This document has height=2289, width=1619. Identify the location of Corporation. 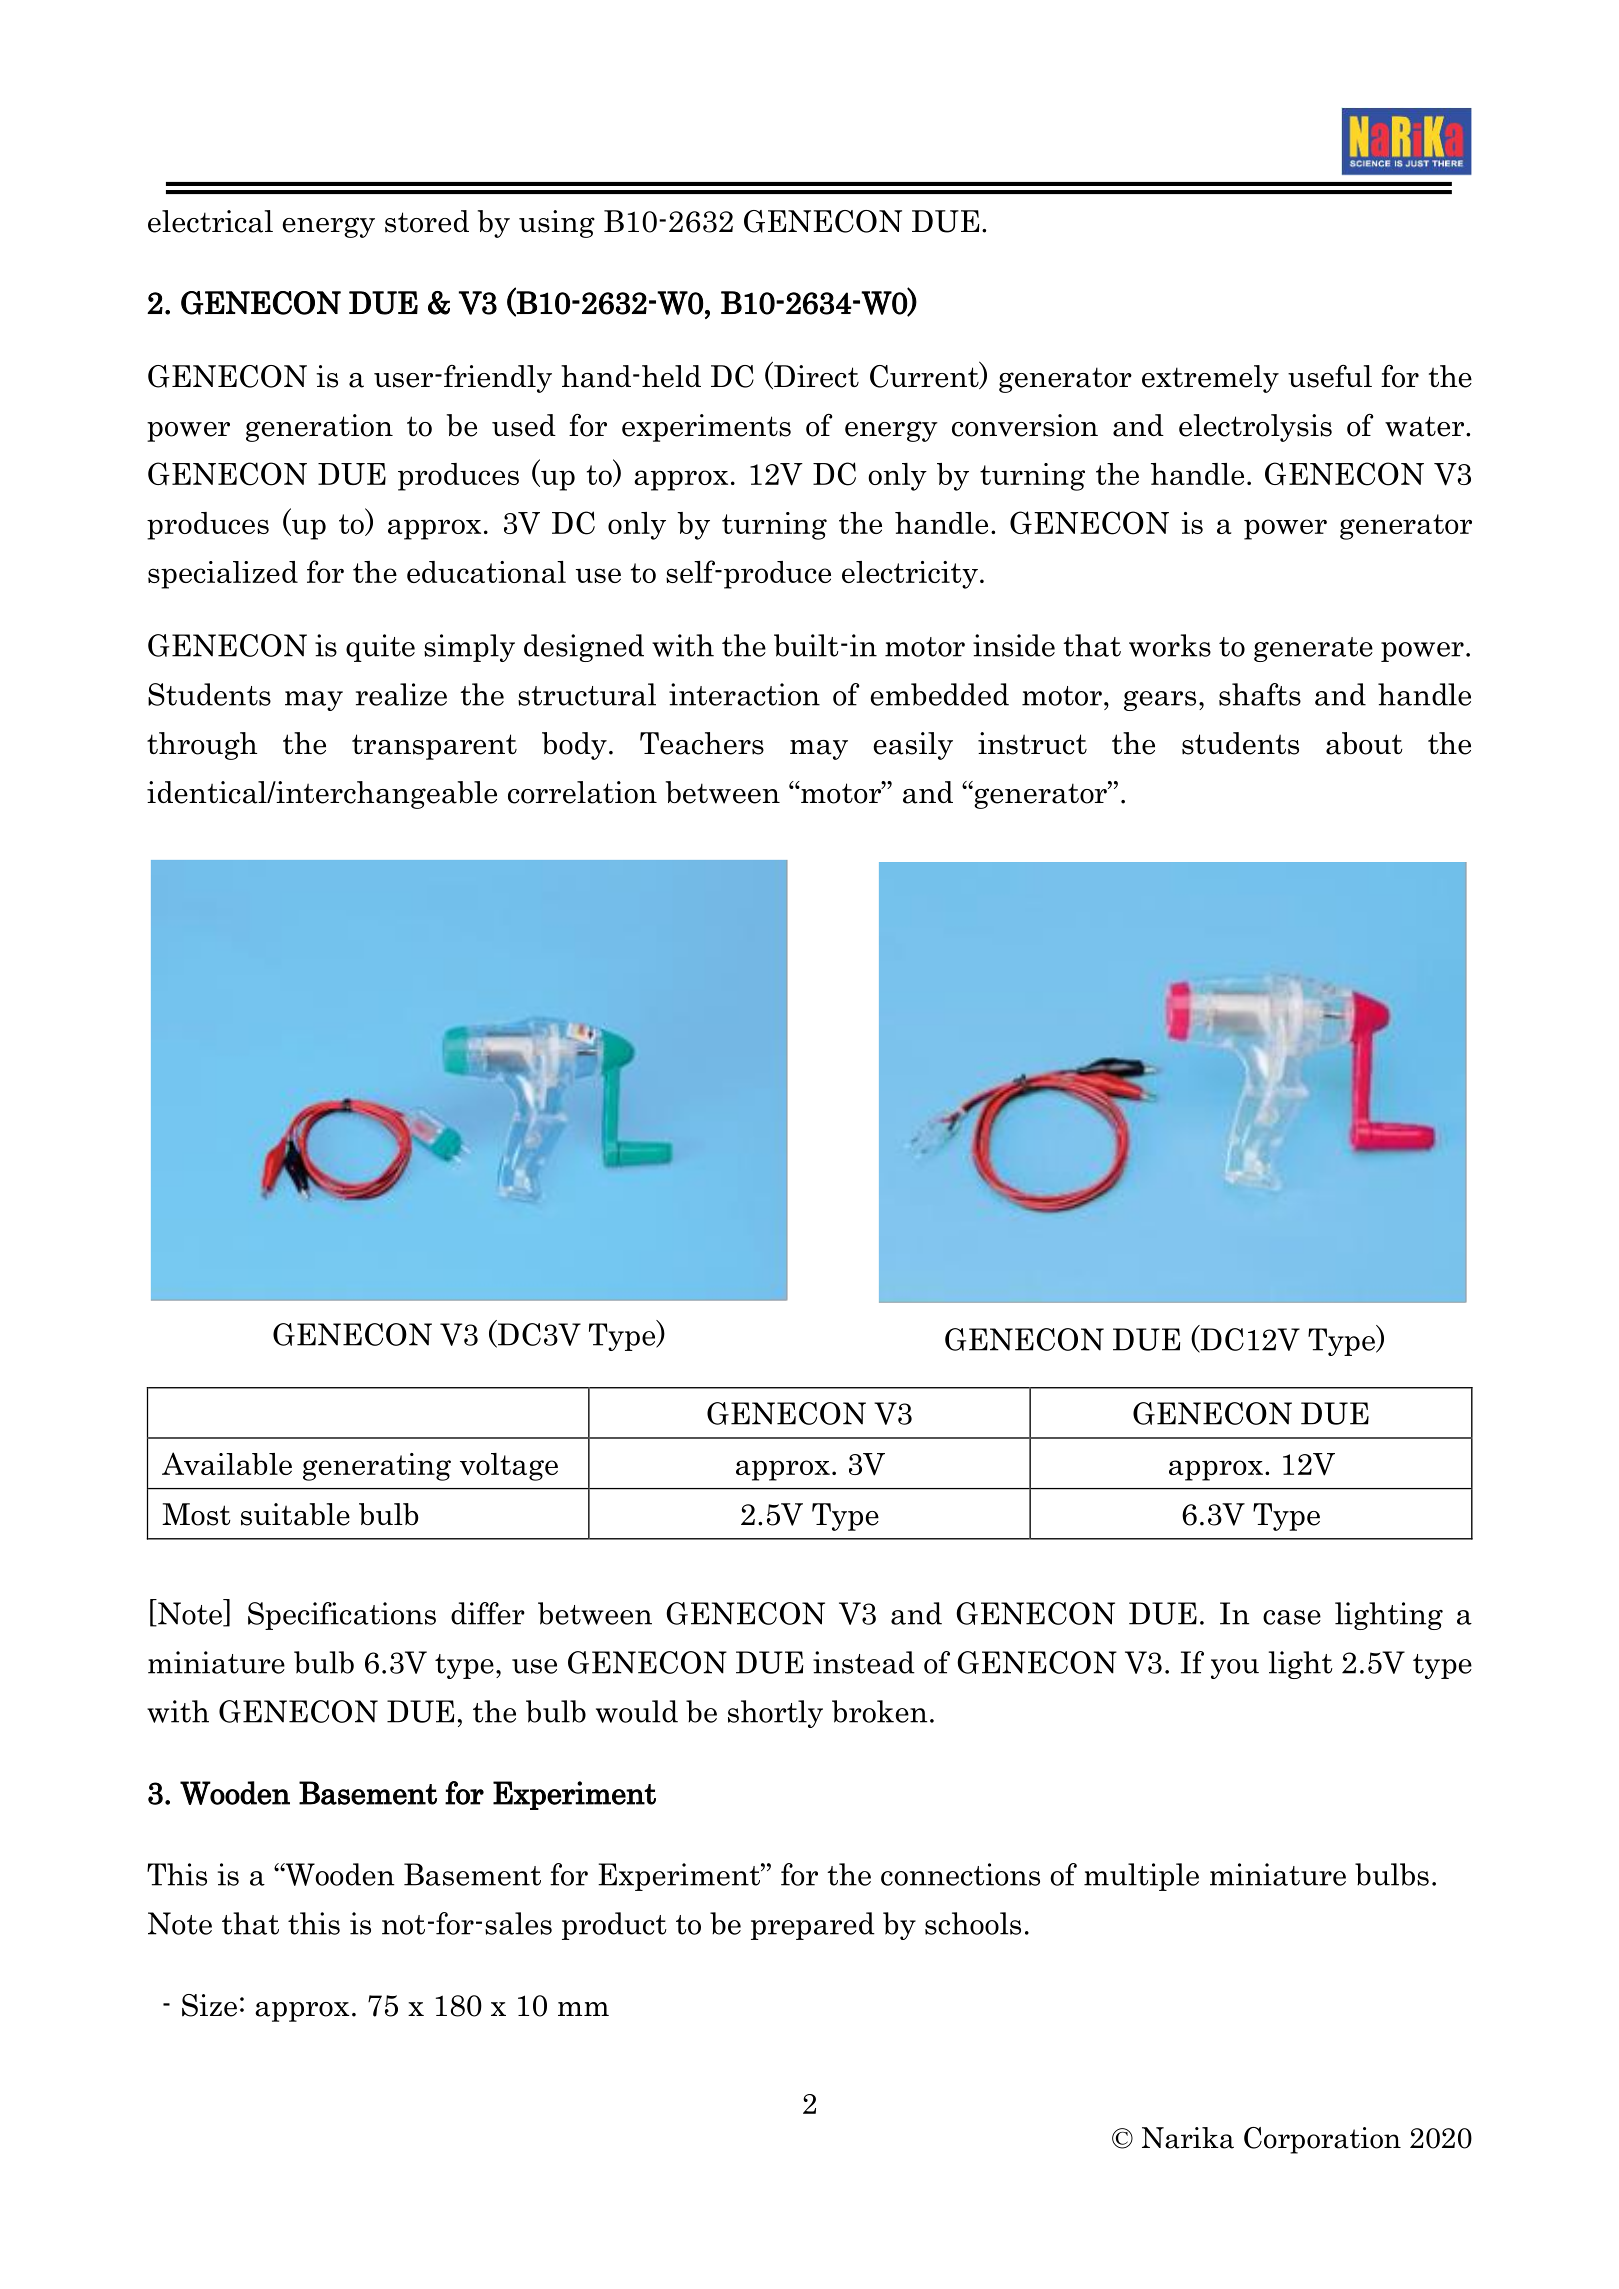
(1322, 2140).
